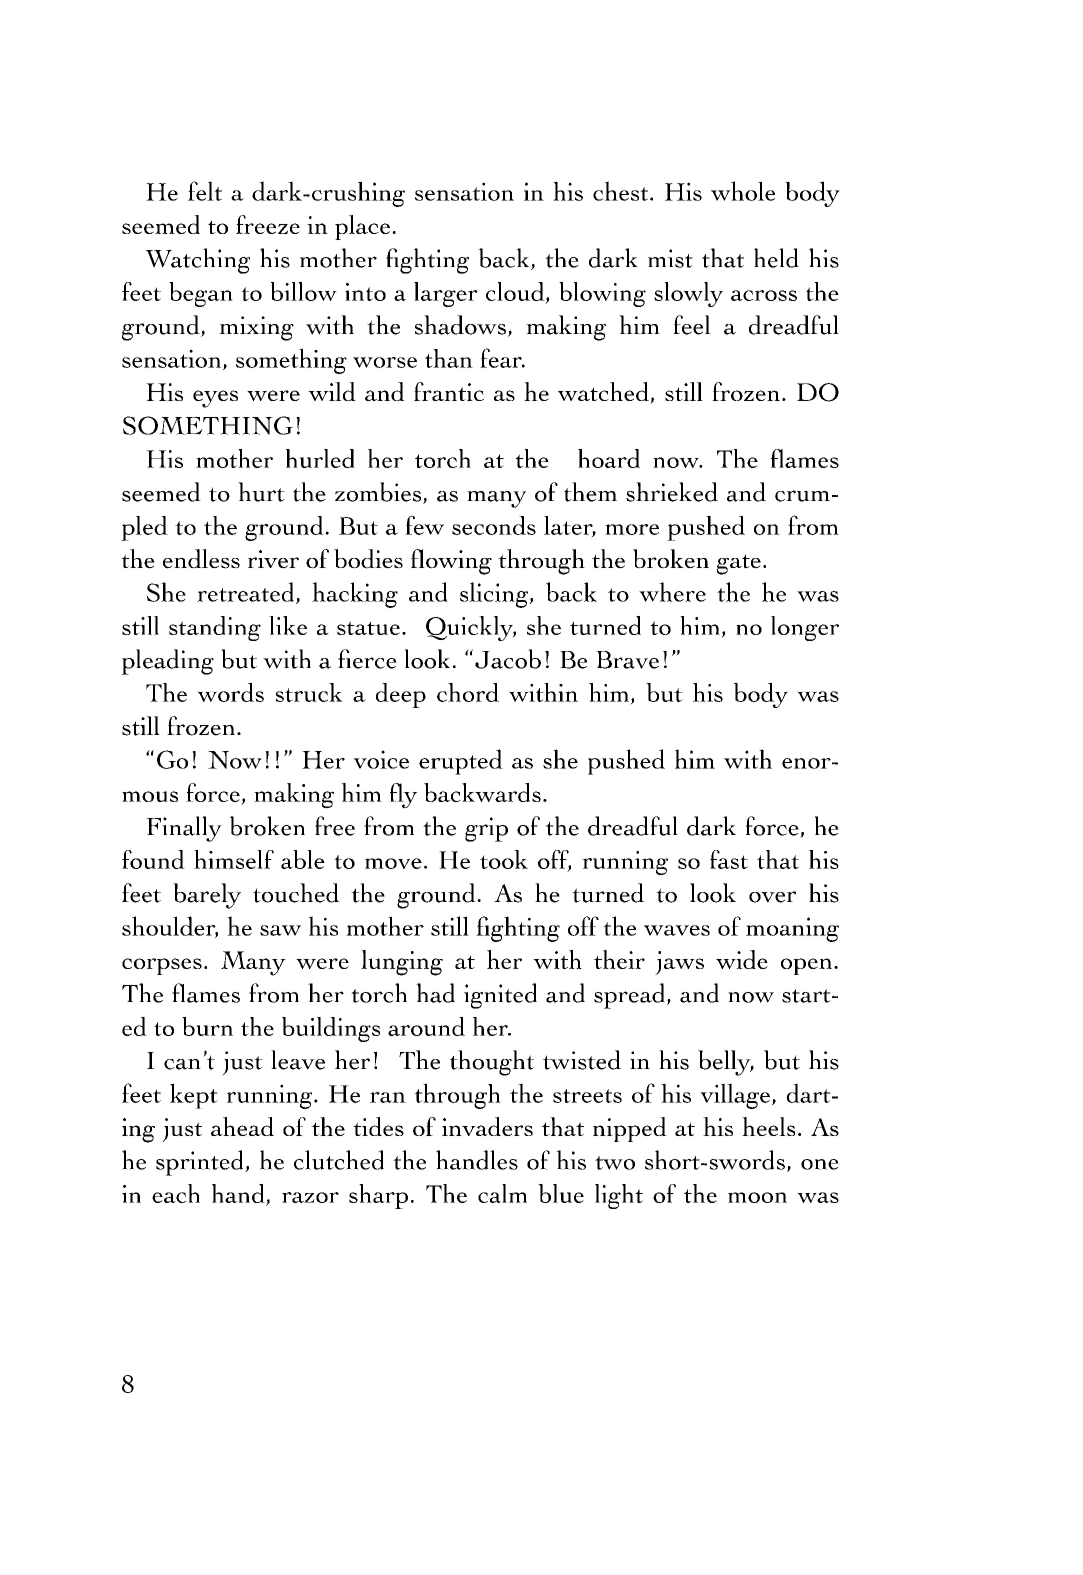 Image resolution: width=1083 pixels, height=1575 pixels. Describe the element at coordinates (242, 1126) in the screenshot. I see `ahead` at that location.
